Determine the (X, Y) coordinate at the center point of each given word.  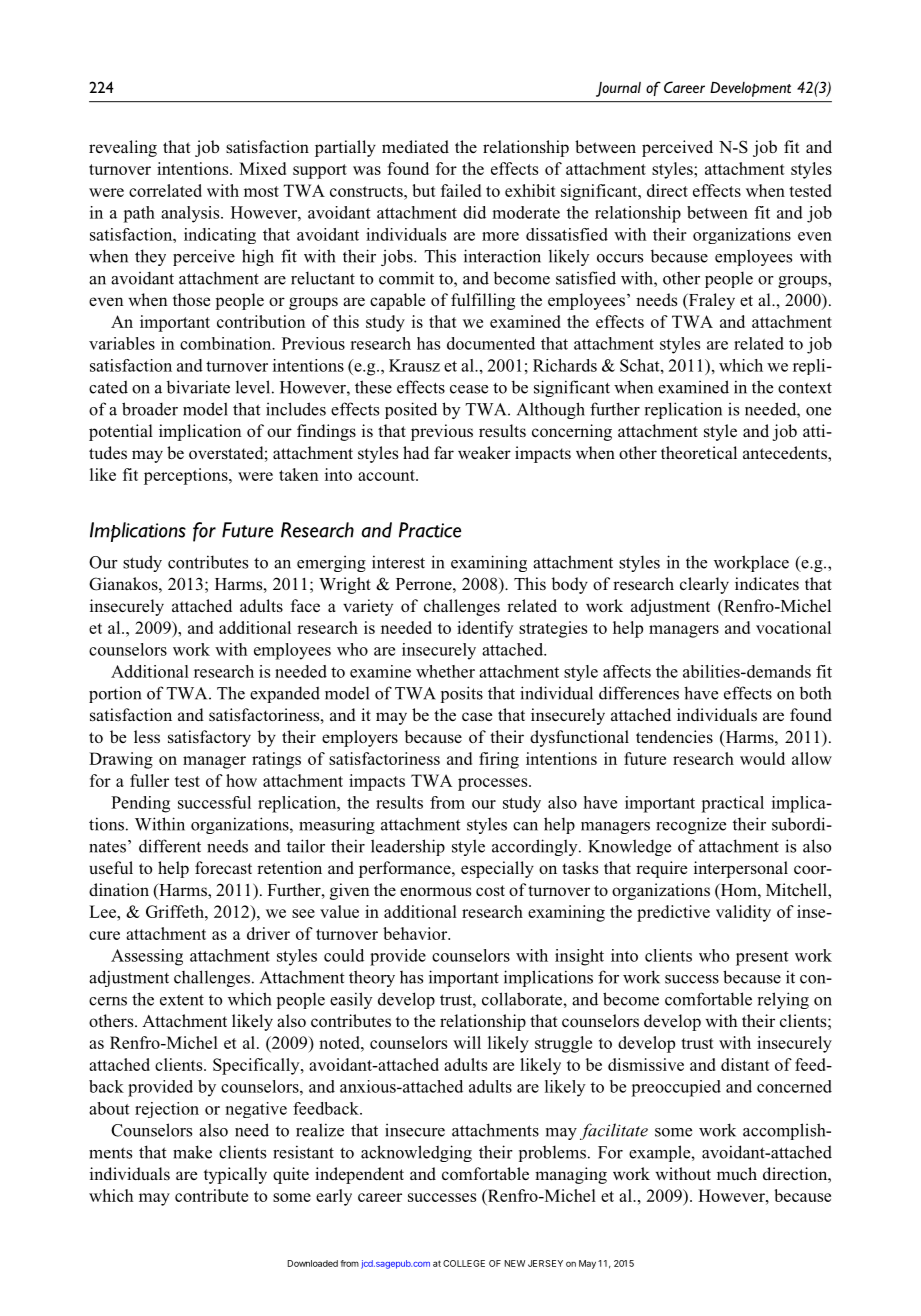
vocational (793, 627)
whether (445, 671)
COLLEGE (464, 1263)
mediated (415, 146)
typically (235, 1175)
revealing (123, 148)
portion (115, 694)
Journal (618, 89)
